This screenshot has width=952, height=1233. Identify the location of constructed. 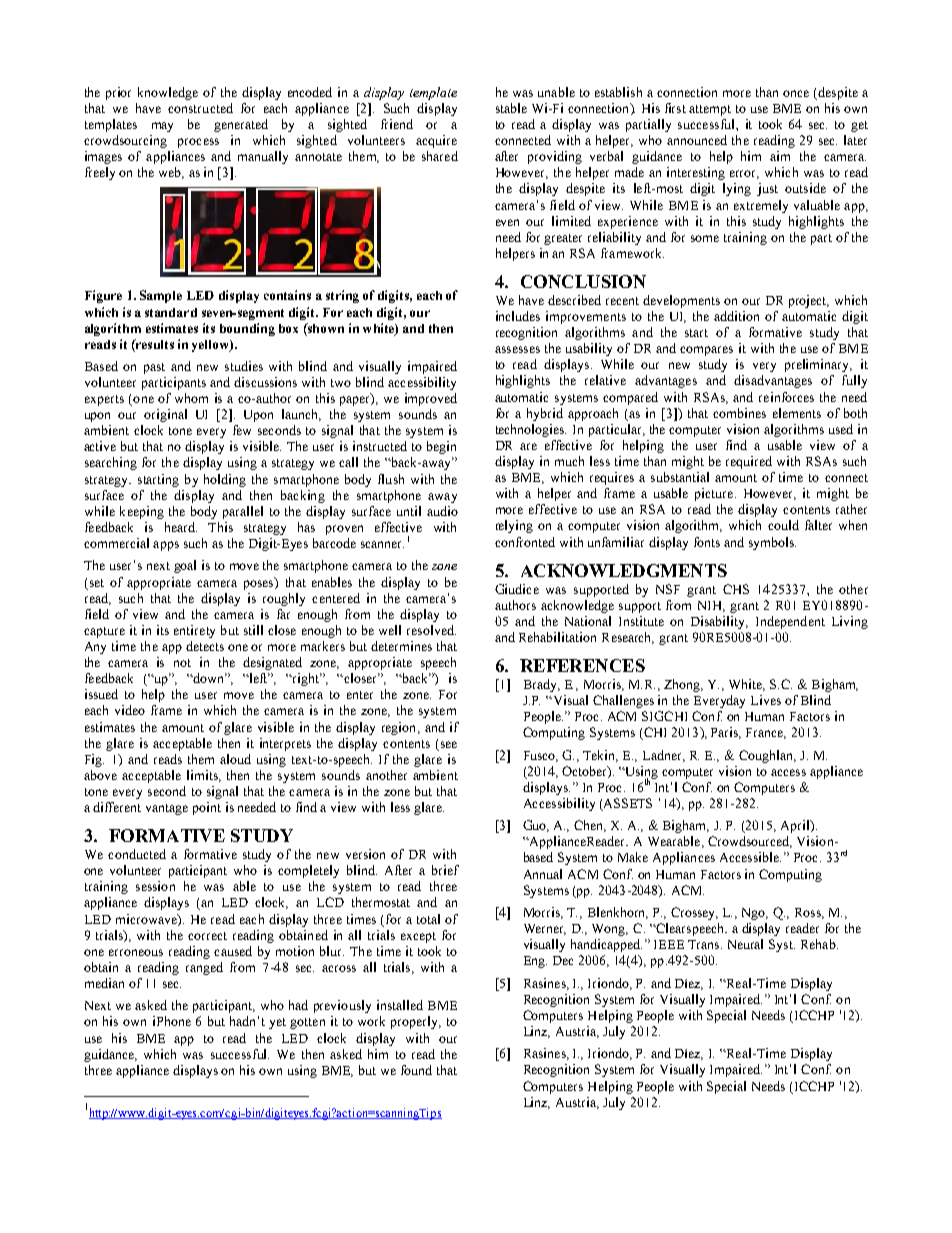
(200, 108).
